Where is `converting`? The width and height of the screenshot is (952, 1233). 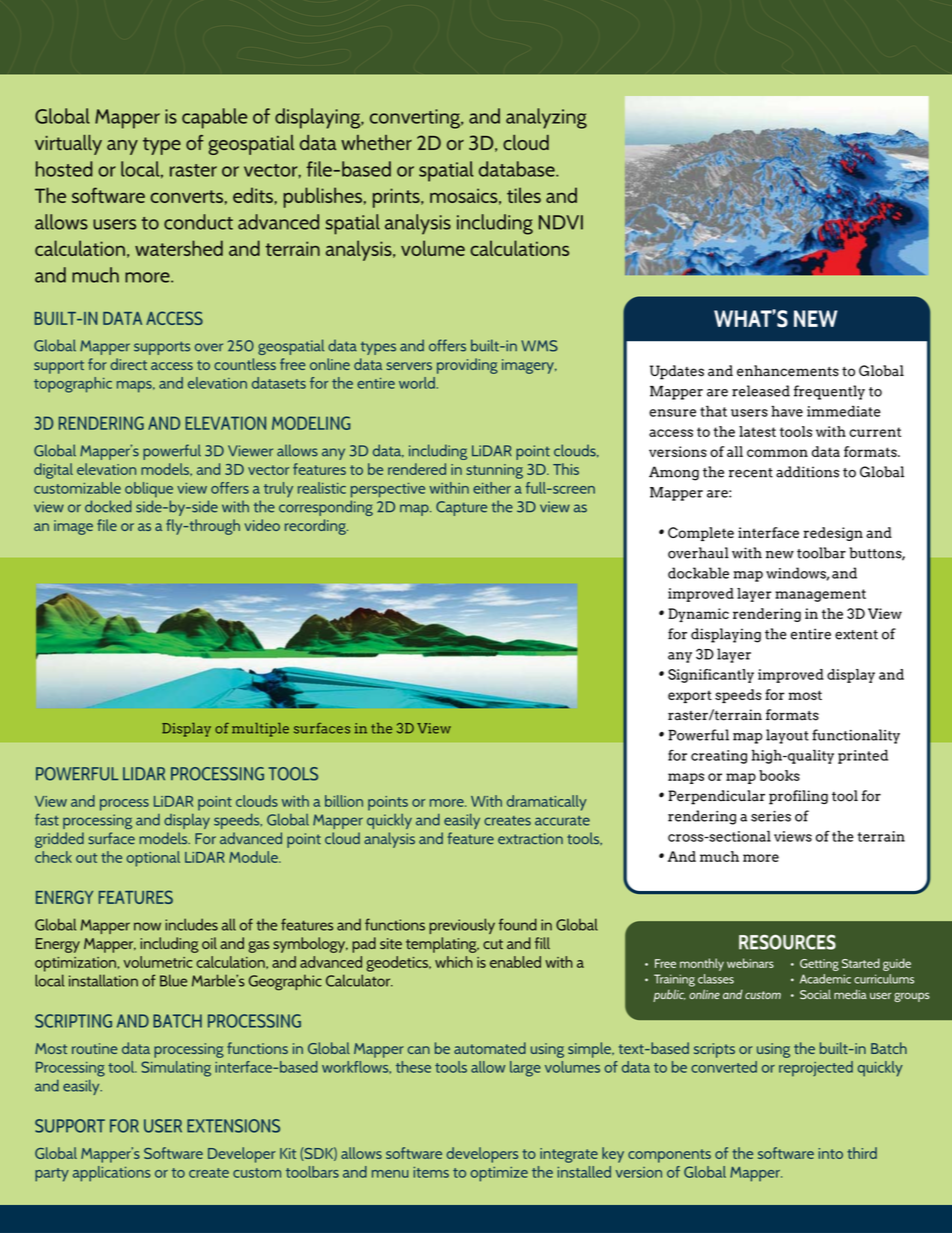
converting is located at coordinates (416, 119).
